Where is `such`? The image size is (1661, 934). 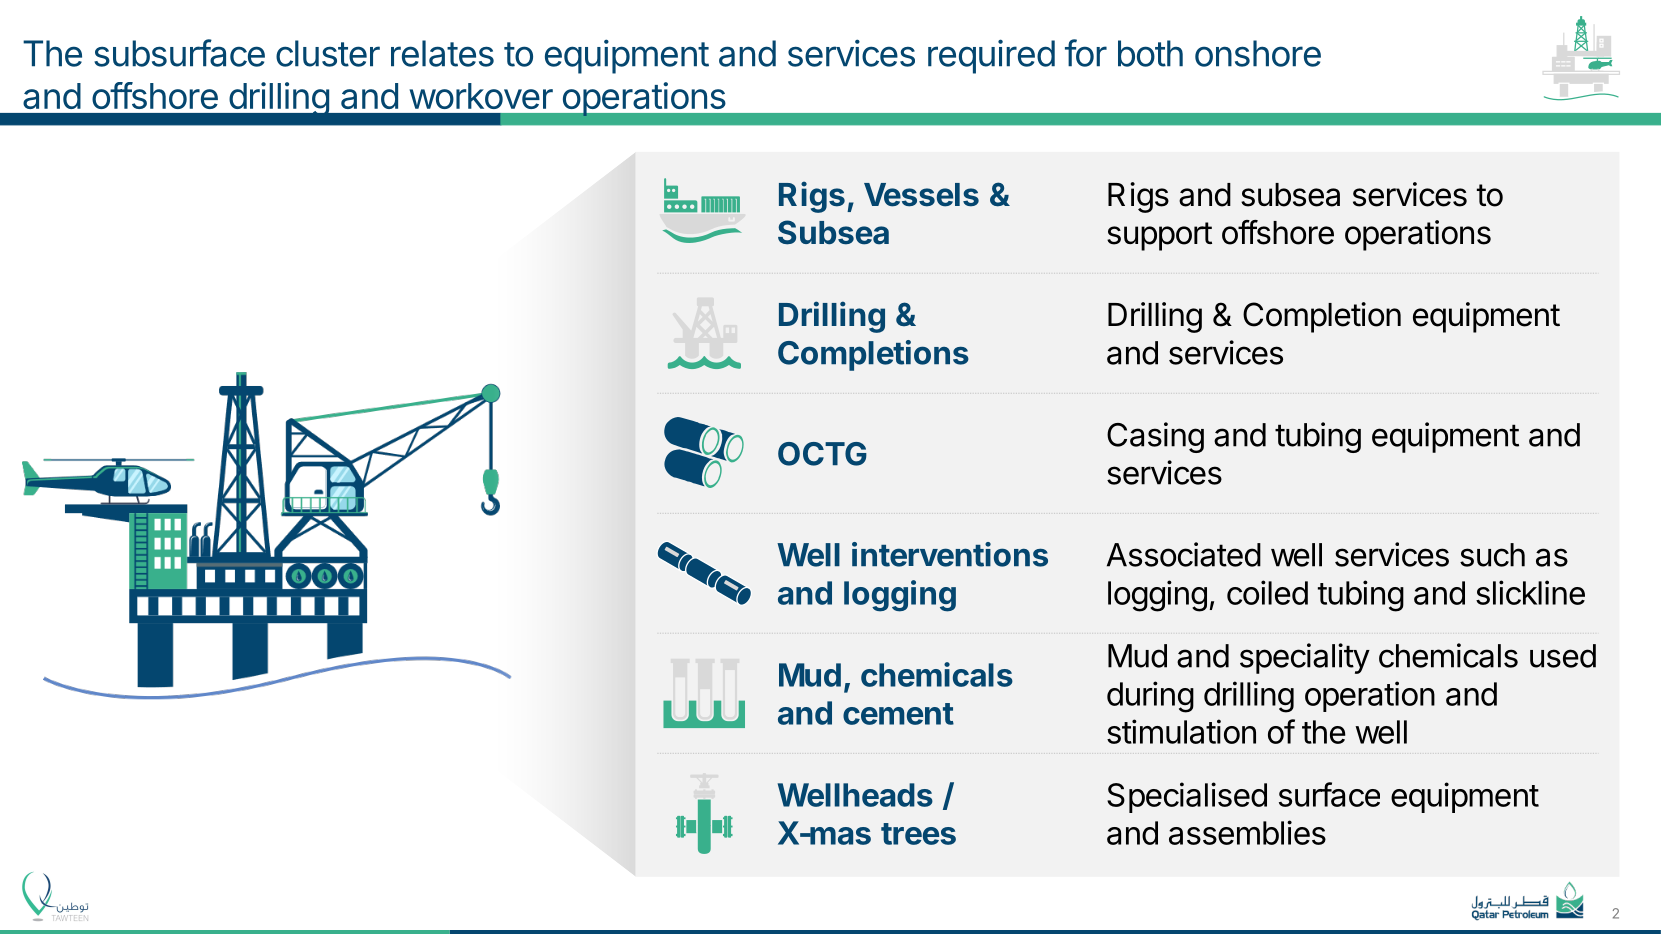 such is located at coordinates (1492, 555).
